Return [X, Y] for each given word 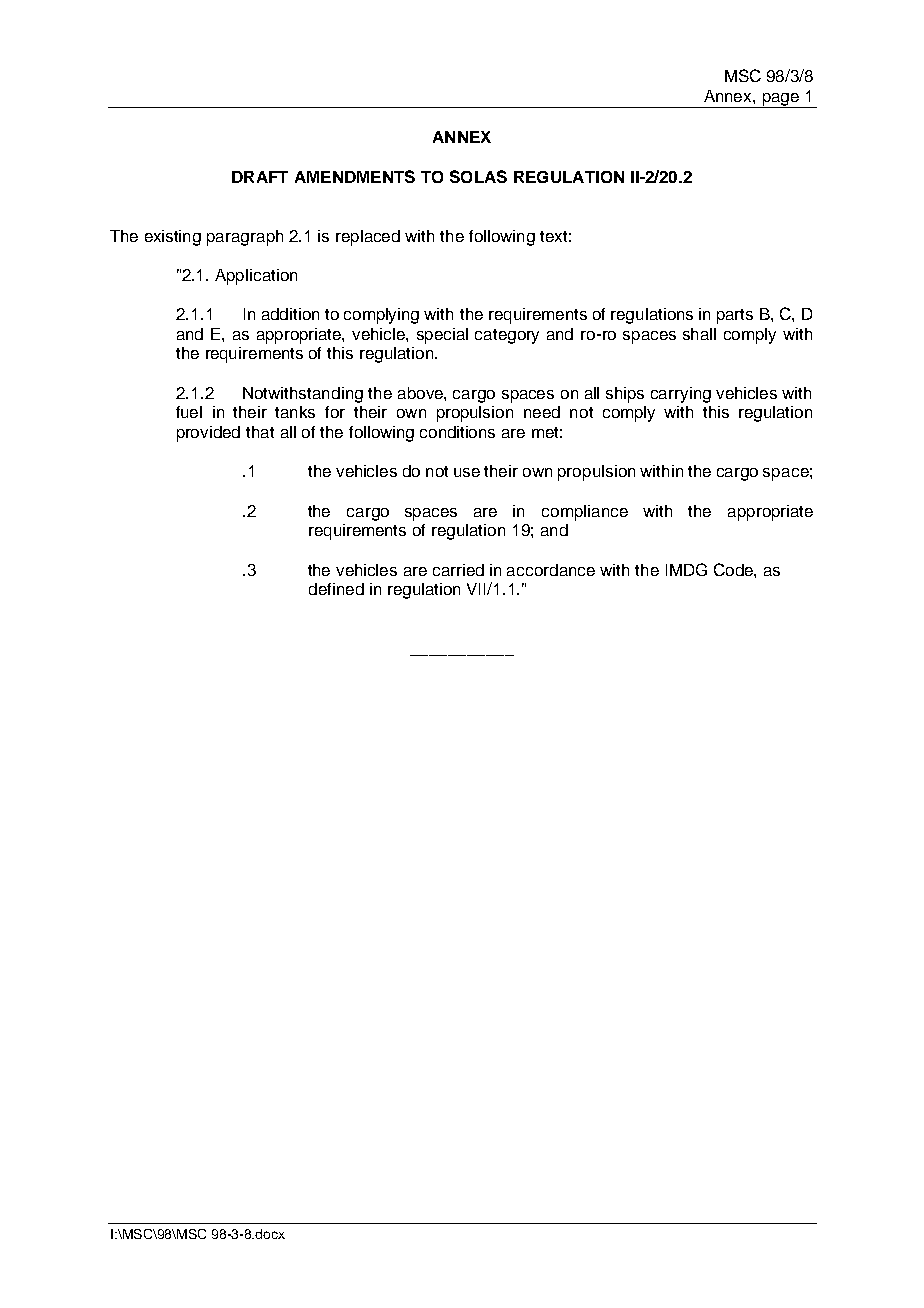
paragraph [245, 238]
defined [336, 589]
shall [699, 334]
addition [290, 314]
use [467, 472]
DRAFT [260, 177]
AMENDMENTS [355, 176]
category [507, 336]
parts [735, 316]
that [260, 432]
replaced [368, 238]
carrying [681, 395]
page [780, 100]
